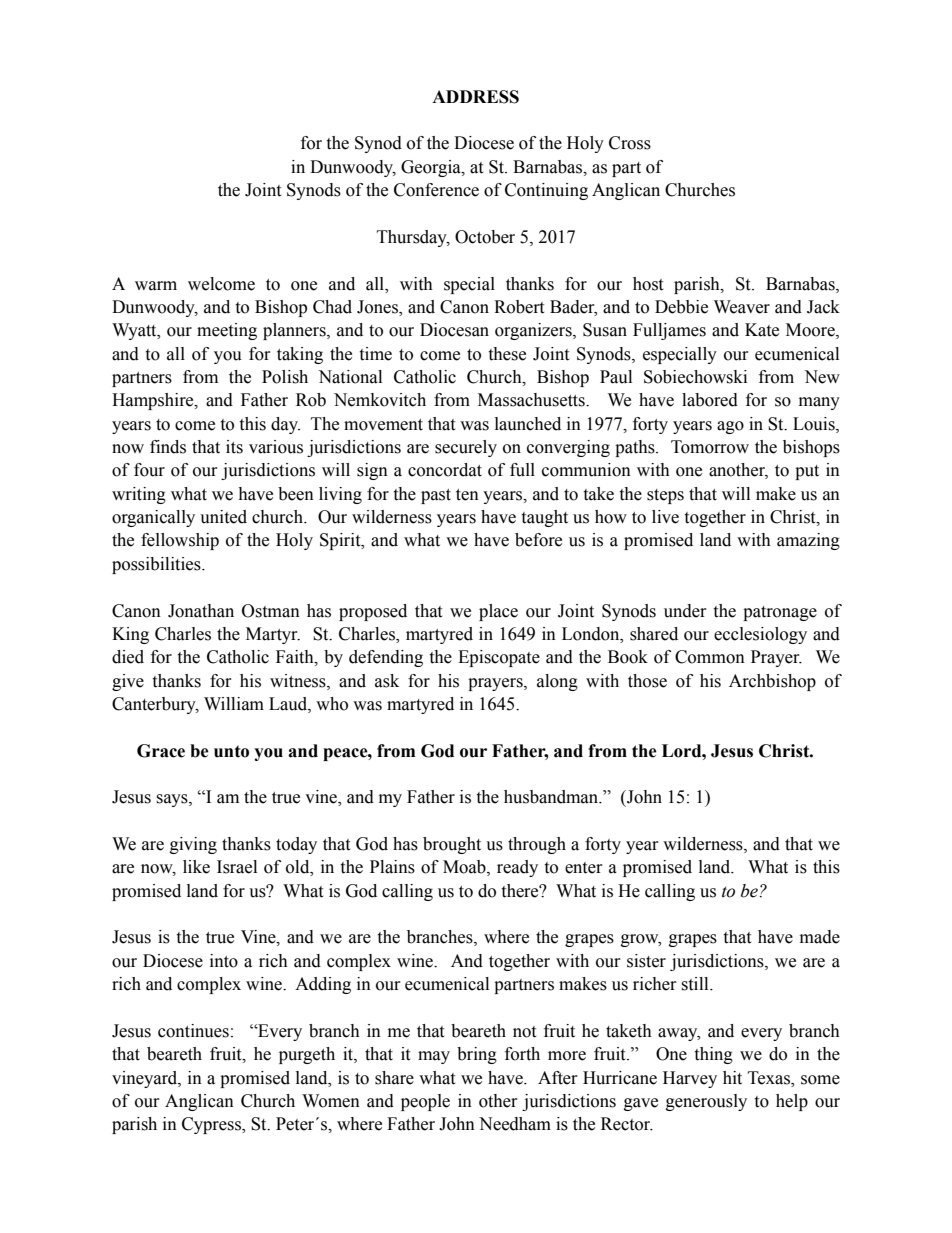 This screenshot has height=1233, width=952. Describe the element at coordinates (466, 448) in the screenshot. I see `securely` at that location.
